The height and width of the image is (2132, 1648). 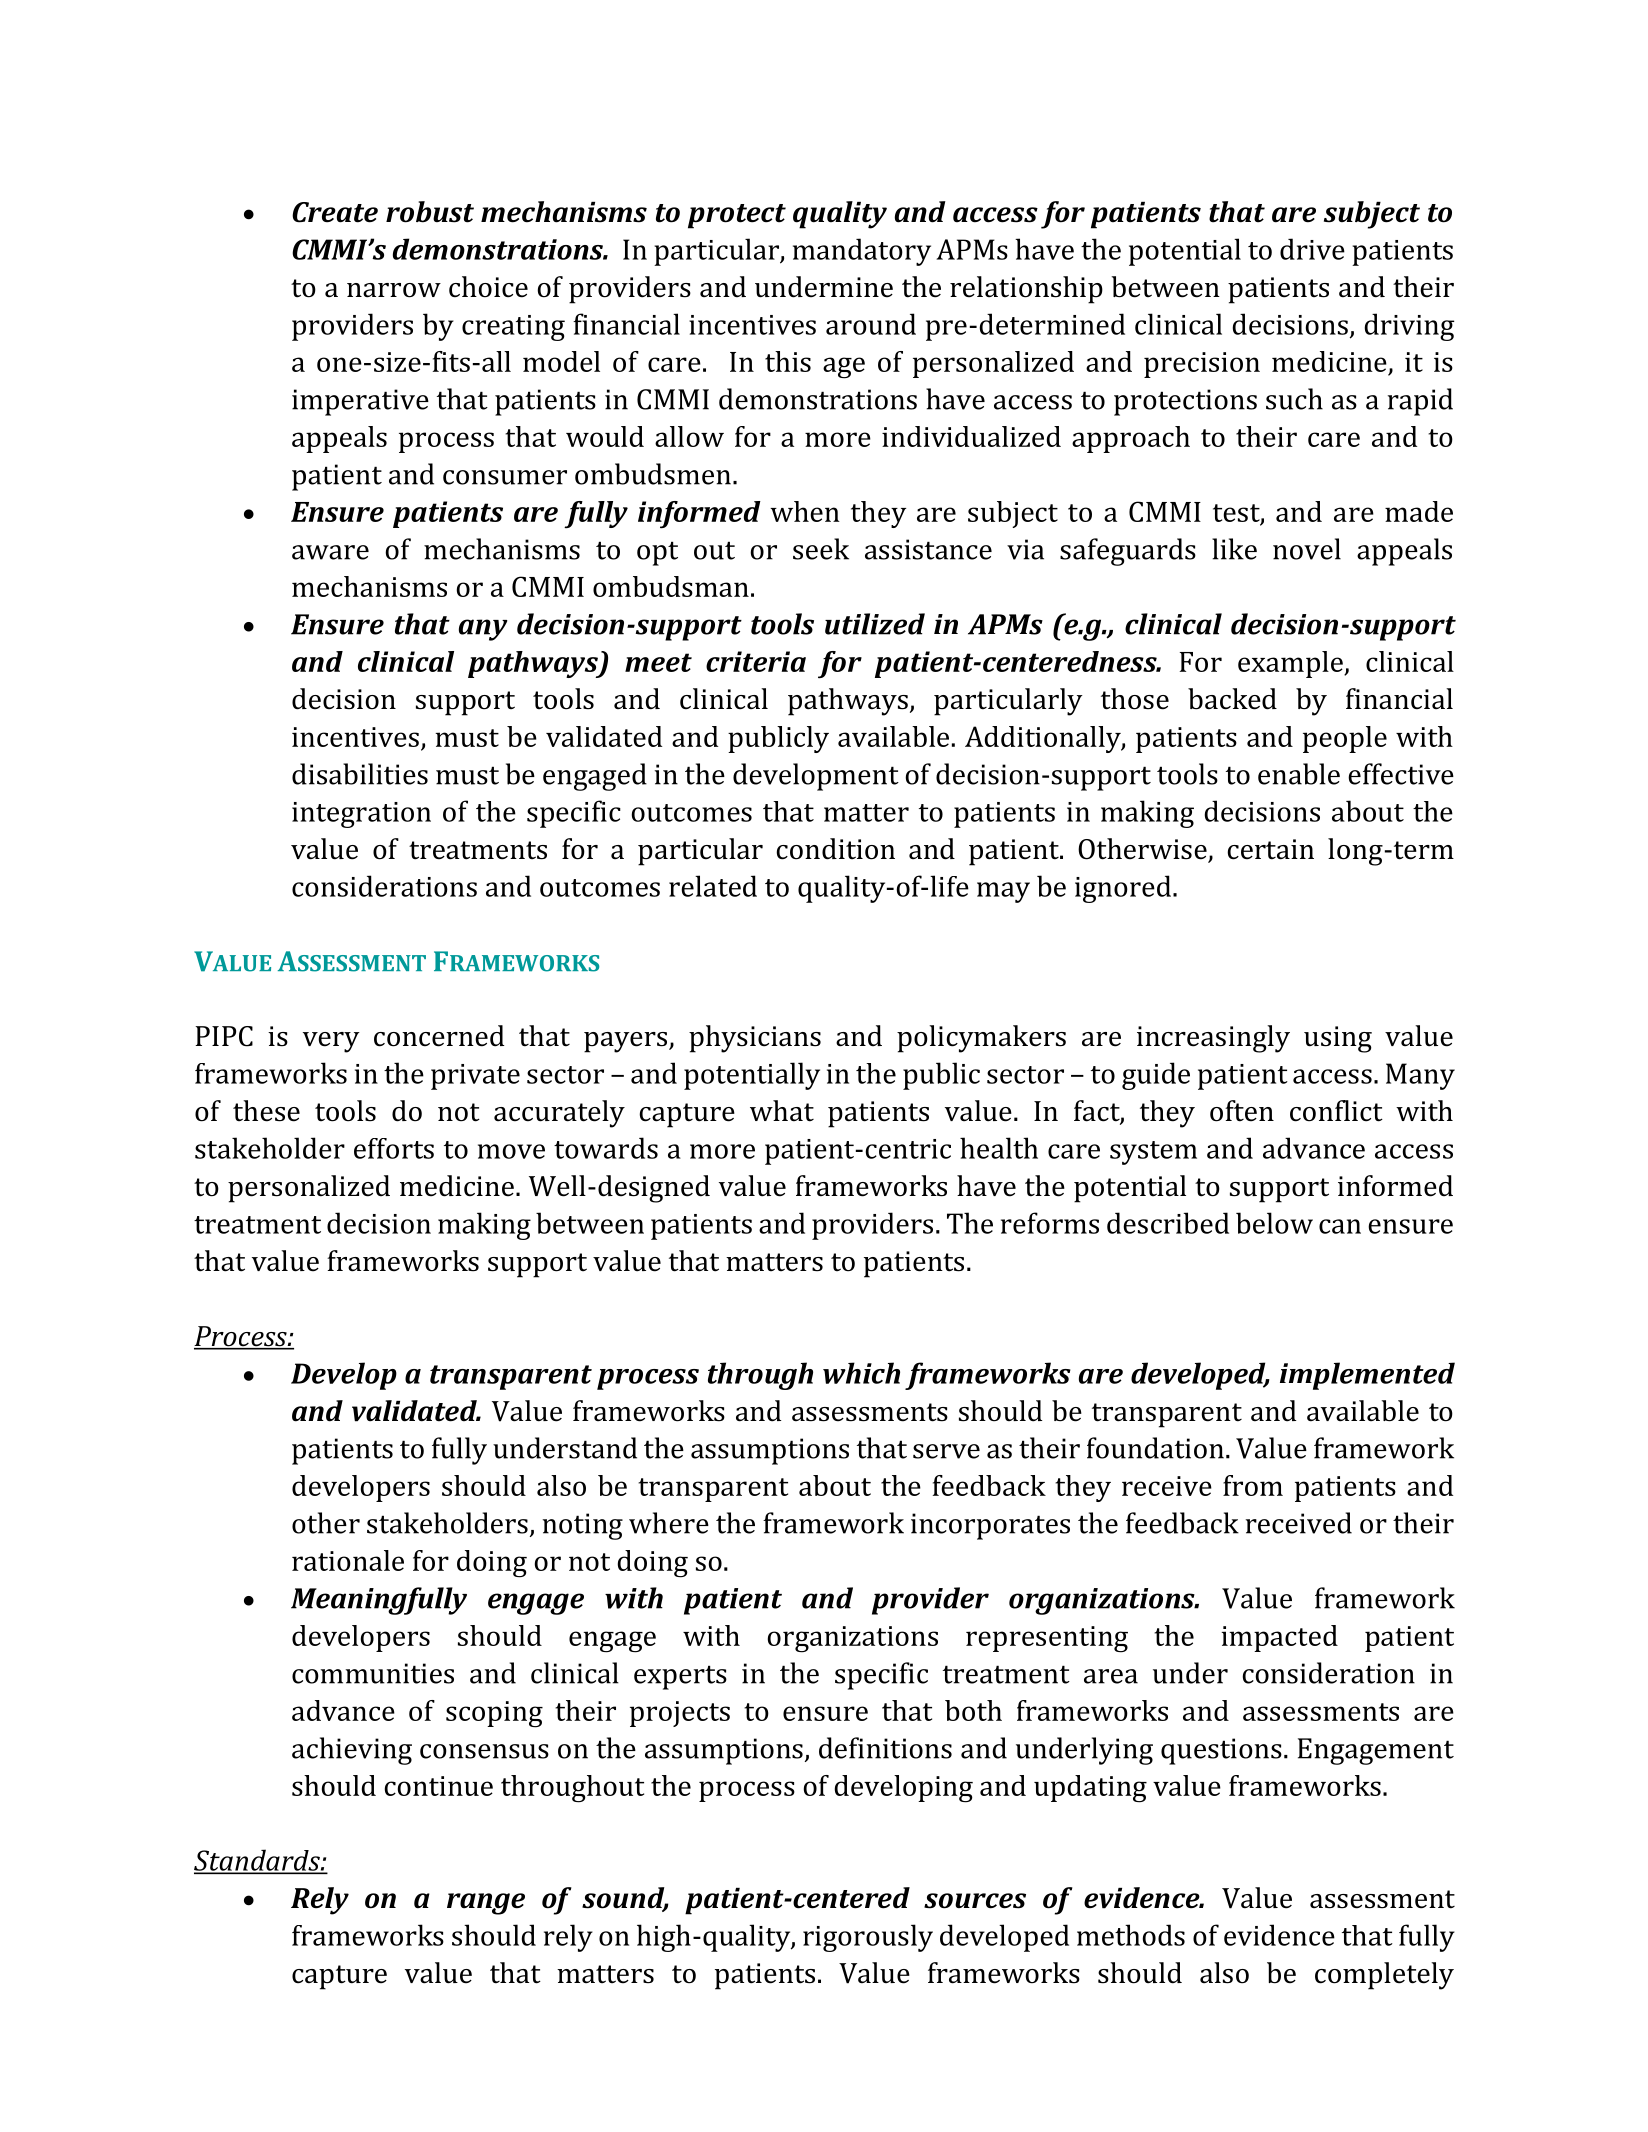 What do you see at coordinates (990, 1526) in the image?
I see `incorporates` at bounding box center [990, 1526].
